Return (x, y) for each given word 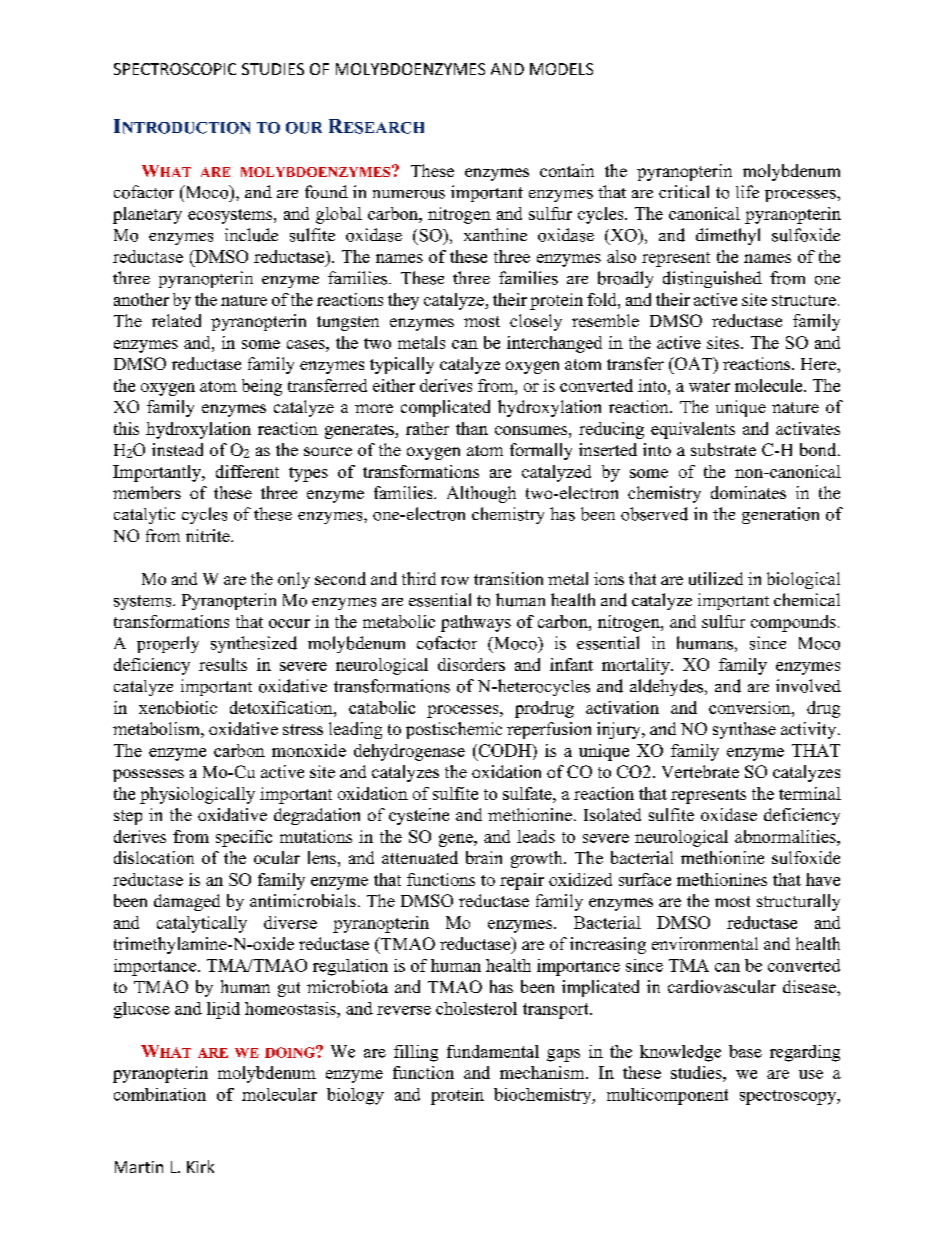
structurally (798, 902)
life (747, 191)
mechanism (543, 1072)
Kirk (200, 1166)
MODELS (561, 69)
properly (168, 644)
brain (484, 857)
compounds (793, 623)
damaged (187, 902)
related (176, 320)
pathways (476, 623)
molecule (770, 385)
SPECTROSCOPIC (175, 69)
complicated (445, 408)
